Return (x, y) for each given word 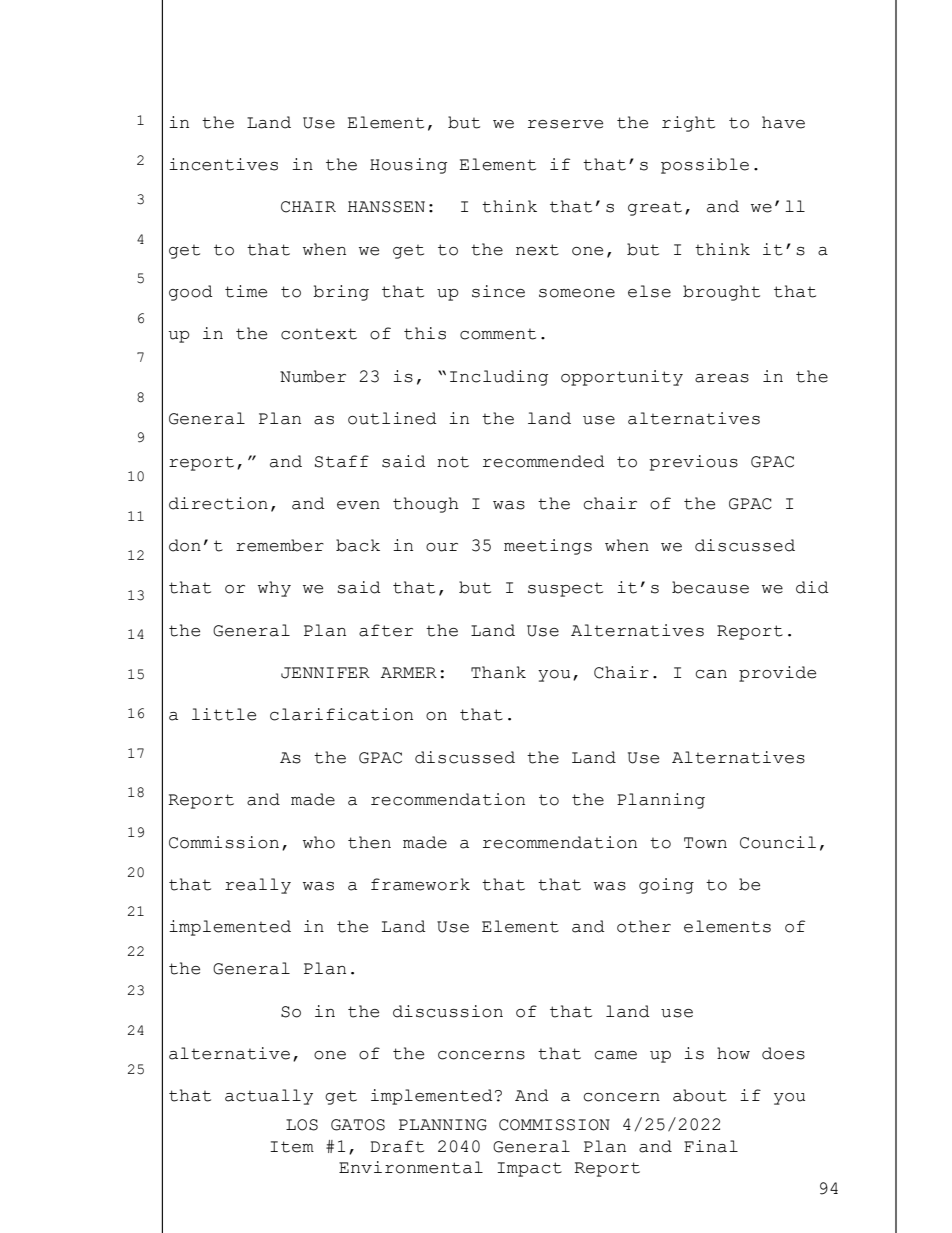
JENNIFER (325, 673)
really (258, 886)
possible (705, 166)
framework (420, 884)
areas (722, 378)
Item (292, 1147)
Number (313, 376)
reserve (565, 124)
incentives (223, 164)
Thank (498, 672)
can (711, 674)
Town (705, 843)
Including (499, 378)
